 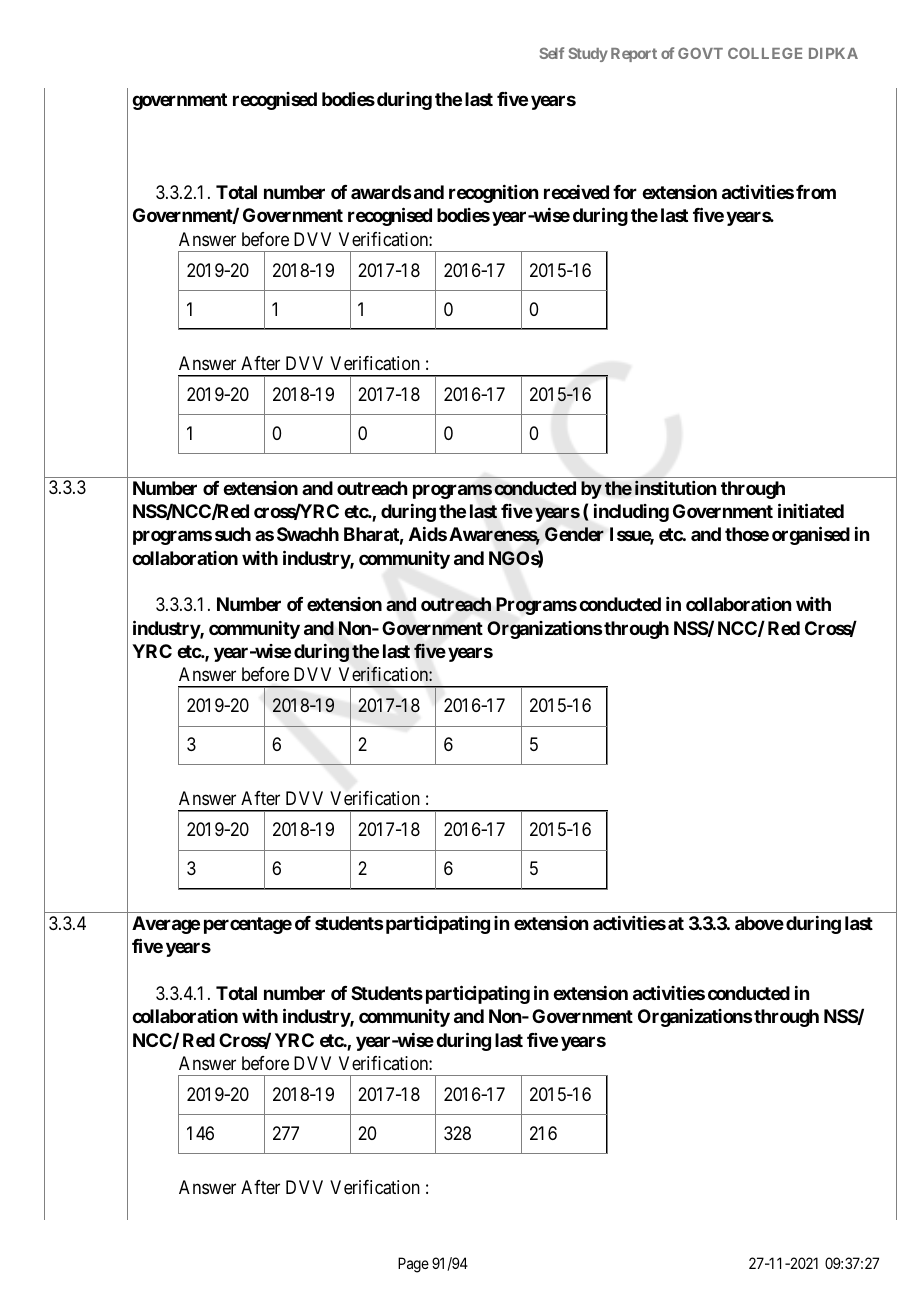 I want to click on Page, so click(x=413, y=1265).
